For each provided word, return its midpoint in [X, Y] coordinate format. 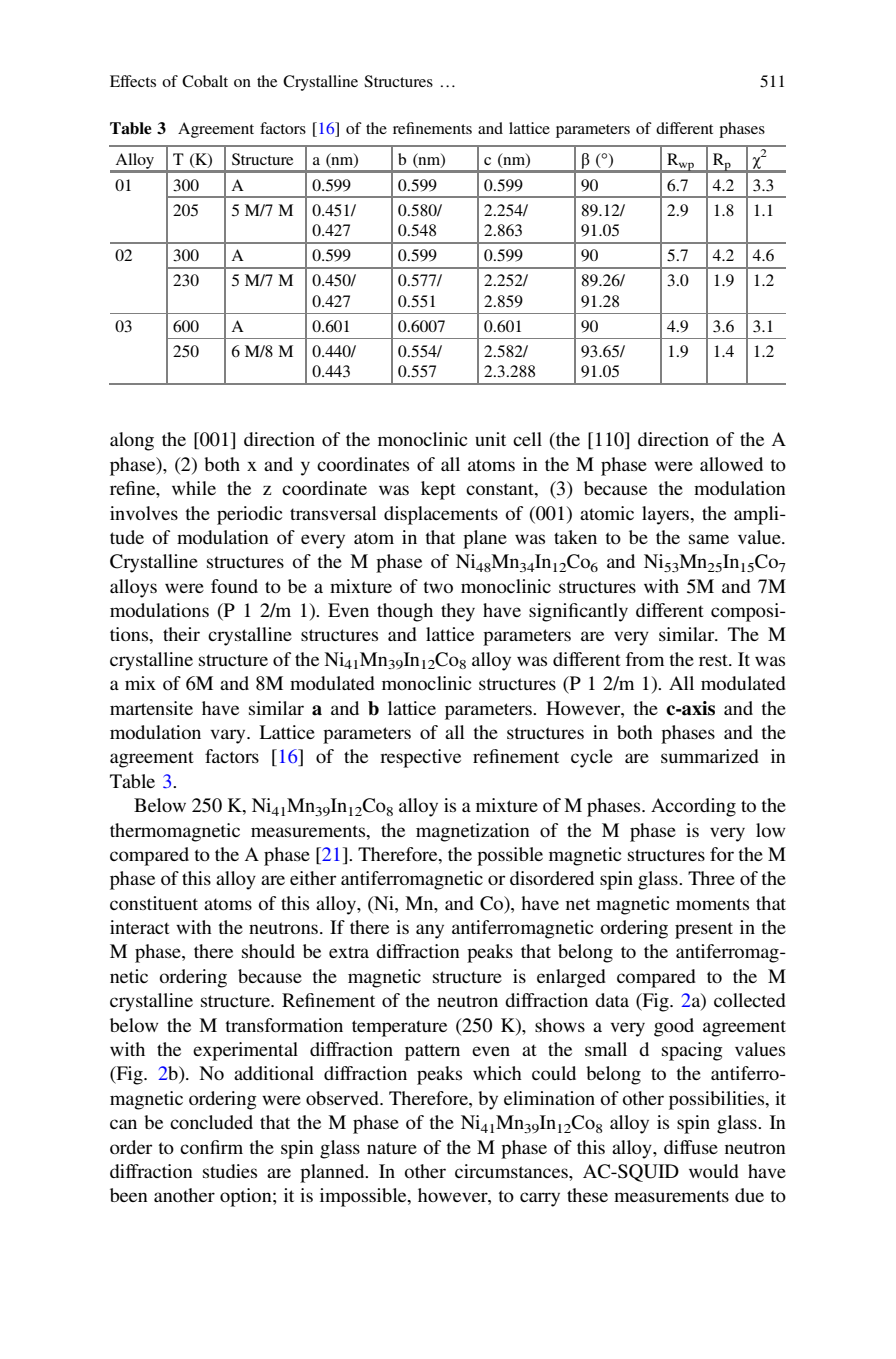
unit [490, 439]
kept [438, 490]
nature [392, 1148]
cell [527, 439]
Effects [133, 81]
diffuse [691, 1147]
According [693, 807]
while [194, 488]
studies [230, 1171]
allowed [731, 464]
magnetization [472, 832]
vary [229, 736]
